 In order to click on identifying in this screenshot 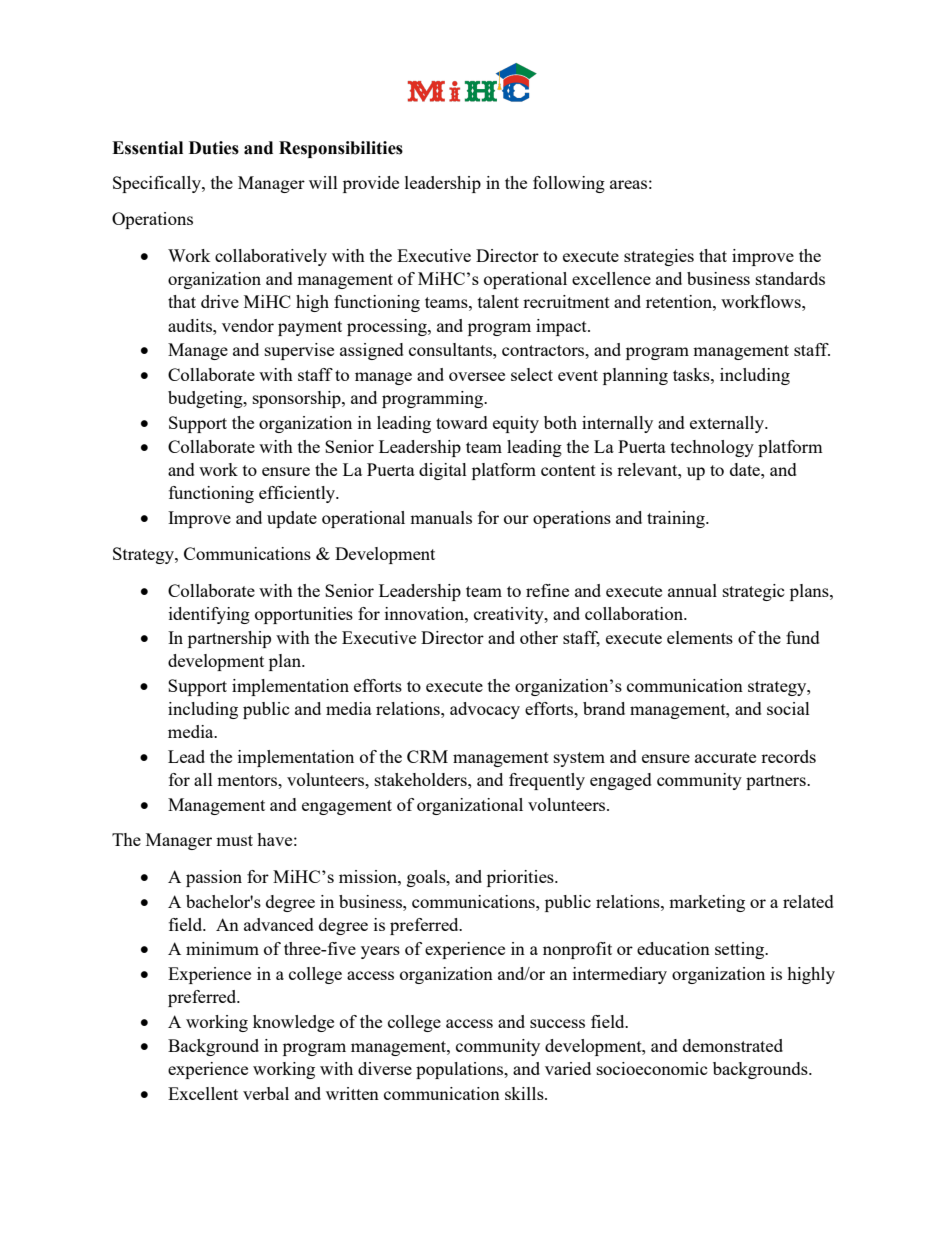, I will do `click(209, 615)`.
